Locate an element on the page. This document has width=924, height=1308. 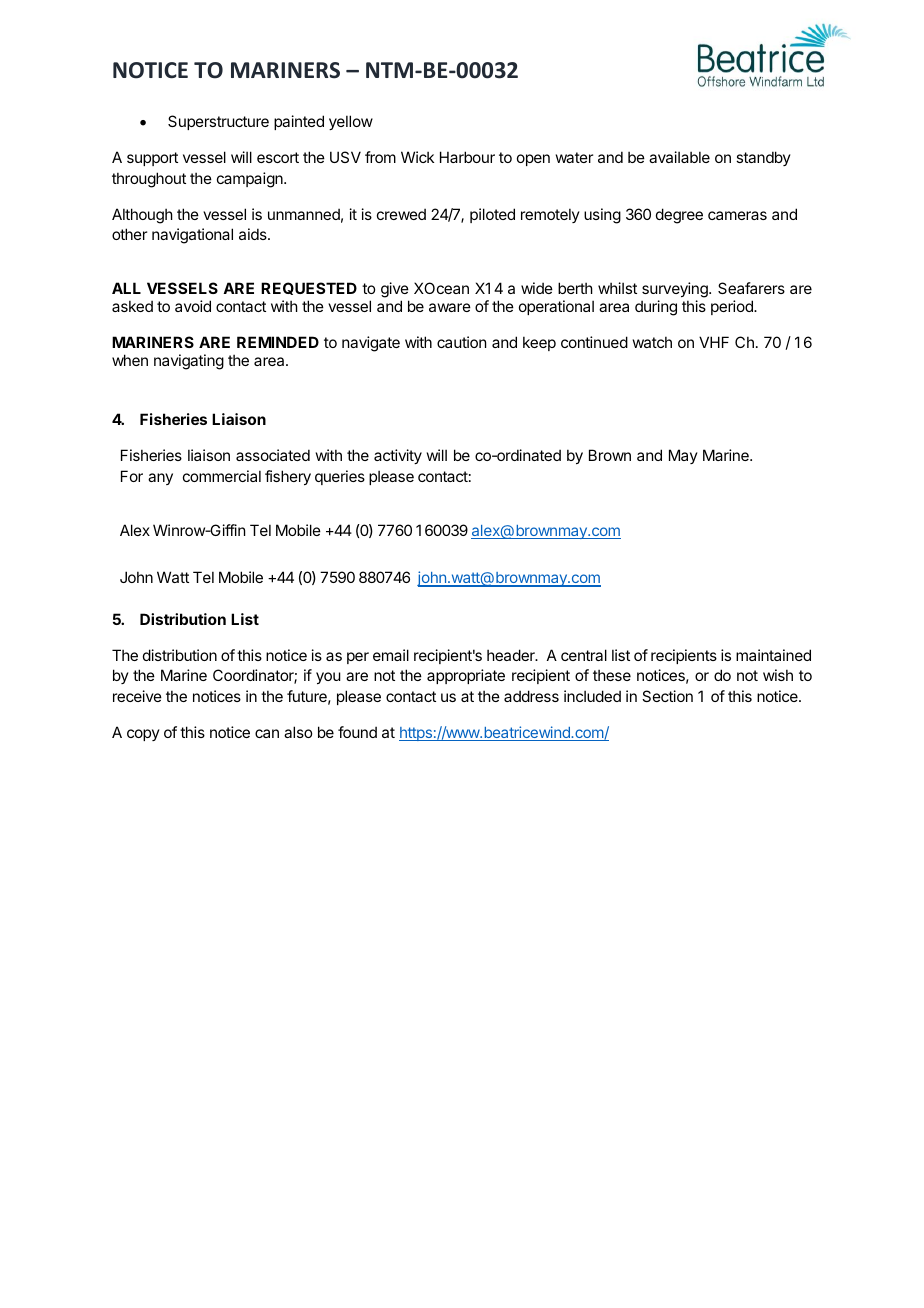
avoid is located at coordinates (193, 306).
